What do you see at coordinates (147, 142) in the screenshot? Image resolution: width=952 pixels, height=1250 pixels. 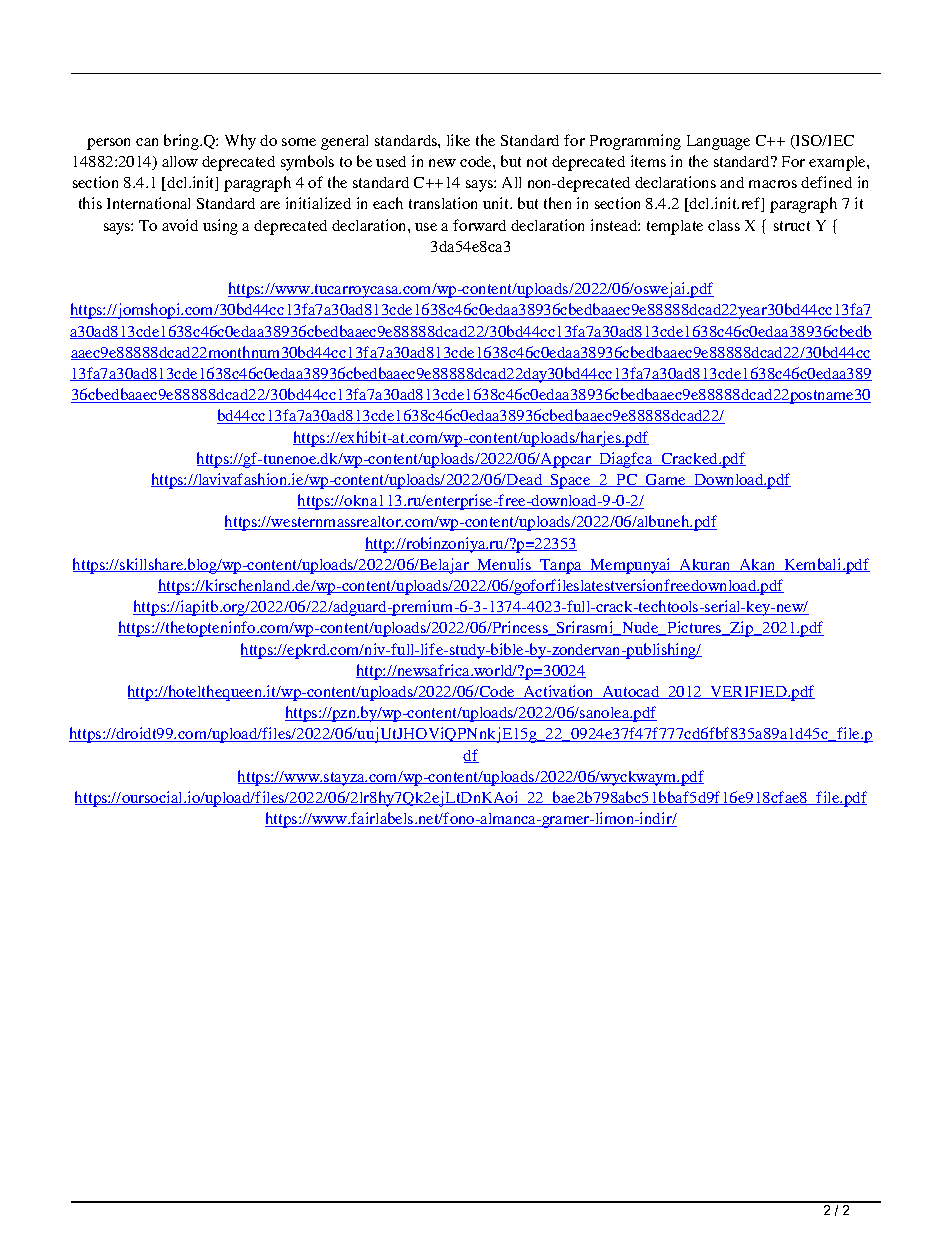 I see `can` at bounding box center [147, 142].
